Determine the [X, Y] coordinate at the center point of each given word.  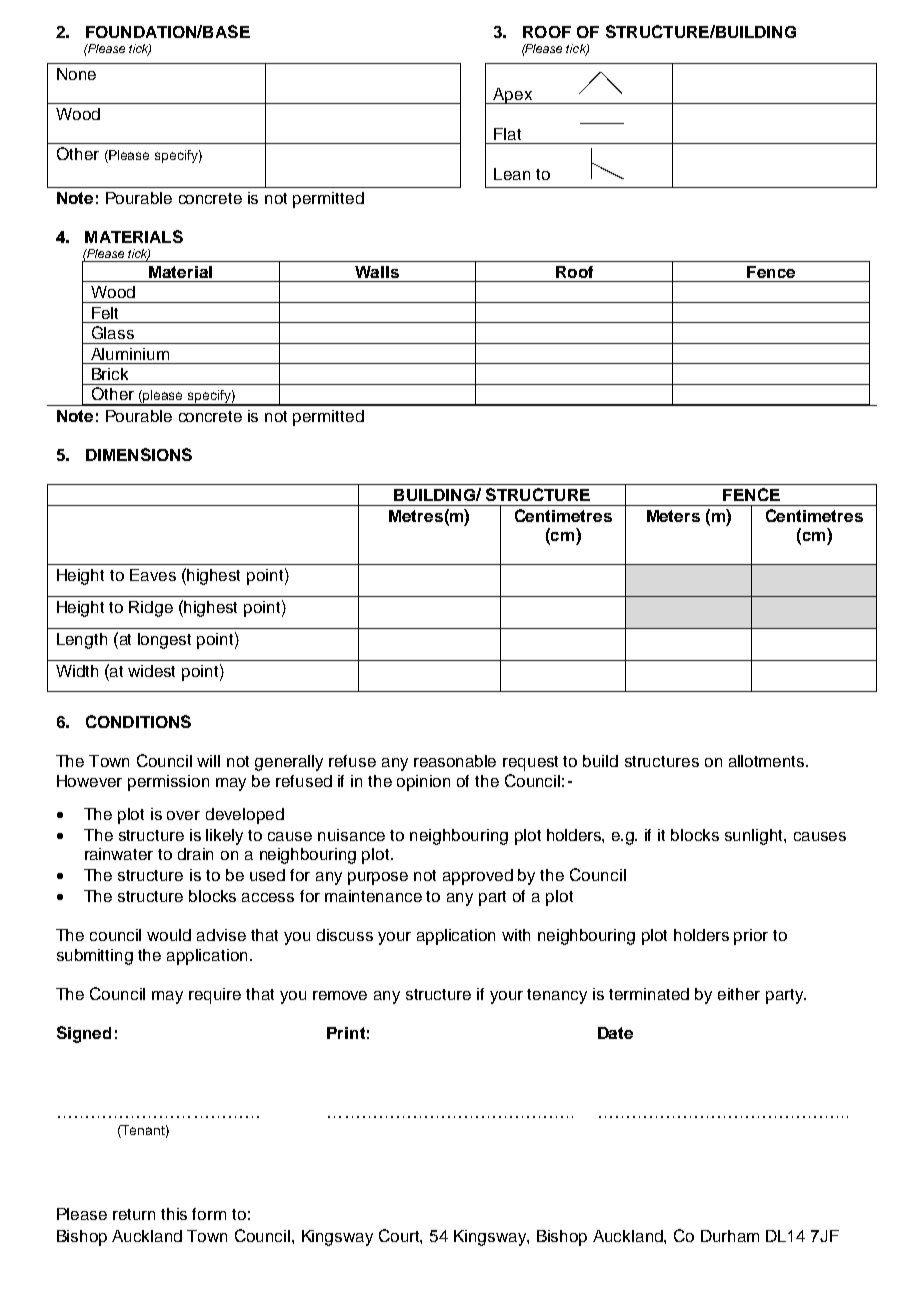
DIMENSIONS [139, 454]
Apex [513, 96]
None [76, 74]
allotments [768, 761]
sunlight [755, 837]
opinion [423, 783]
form [209, 1214]
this [174, 1214]
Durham [730, 1236]
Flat [507, 134]
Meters [673, 516]
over [183, 815]
